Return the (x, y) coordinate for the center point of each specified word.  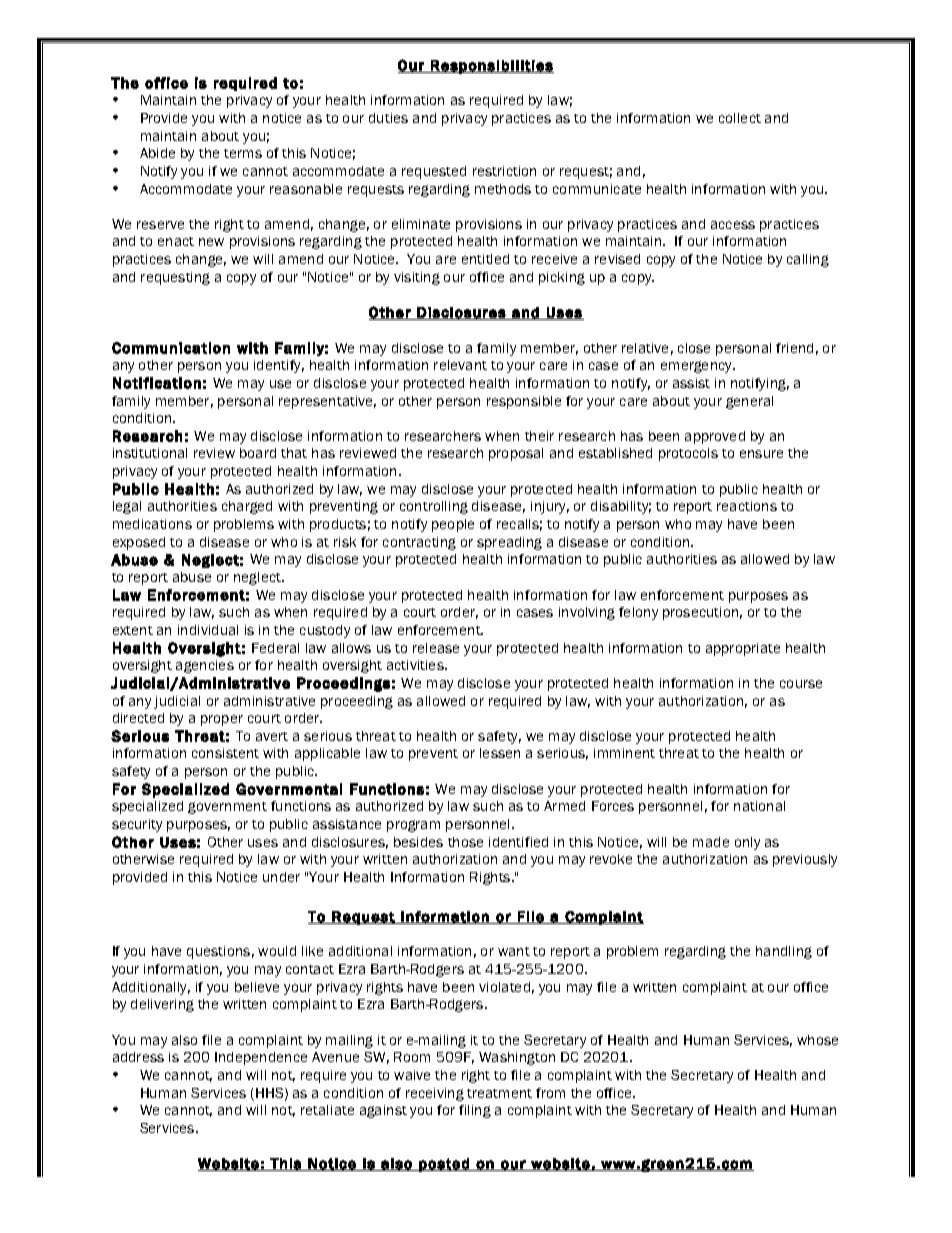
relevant (460, 365)
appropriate (743, 649)
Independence (261, 1058)
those (465, 842)
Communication (171, 348)
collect (740, 118)
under (281, 877)
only (747, 843)
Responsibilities (491, 67)
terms (243, 153)
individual (208, 630)
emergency (698, 367)
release (436, 648)
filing (475, 1111)
